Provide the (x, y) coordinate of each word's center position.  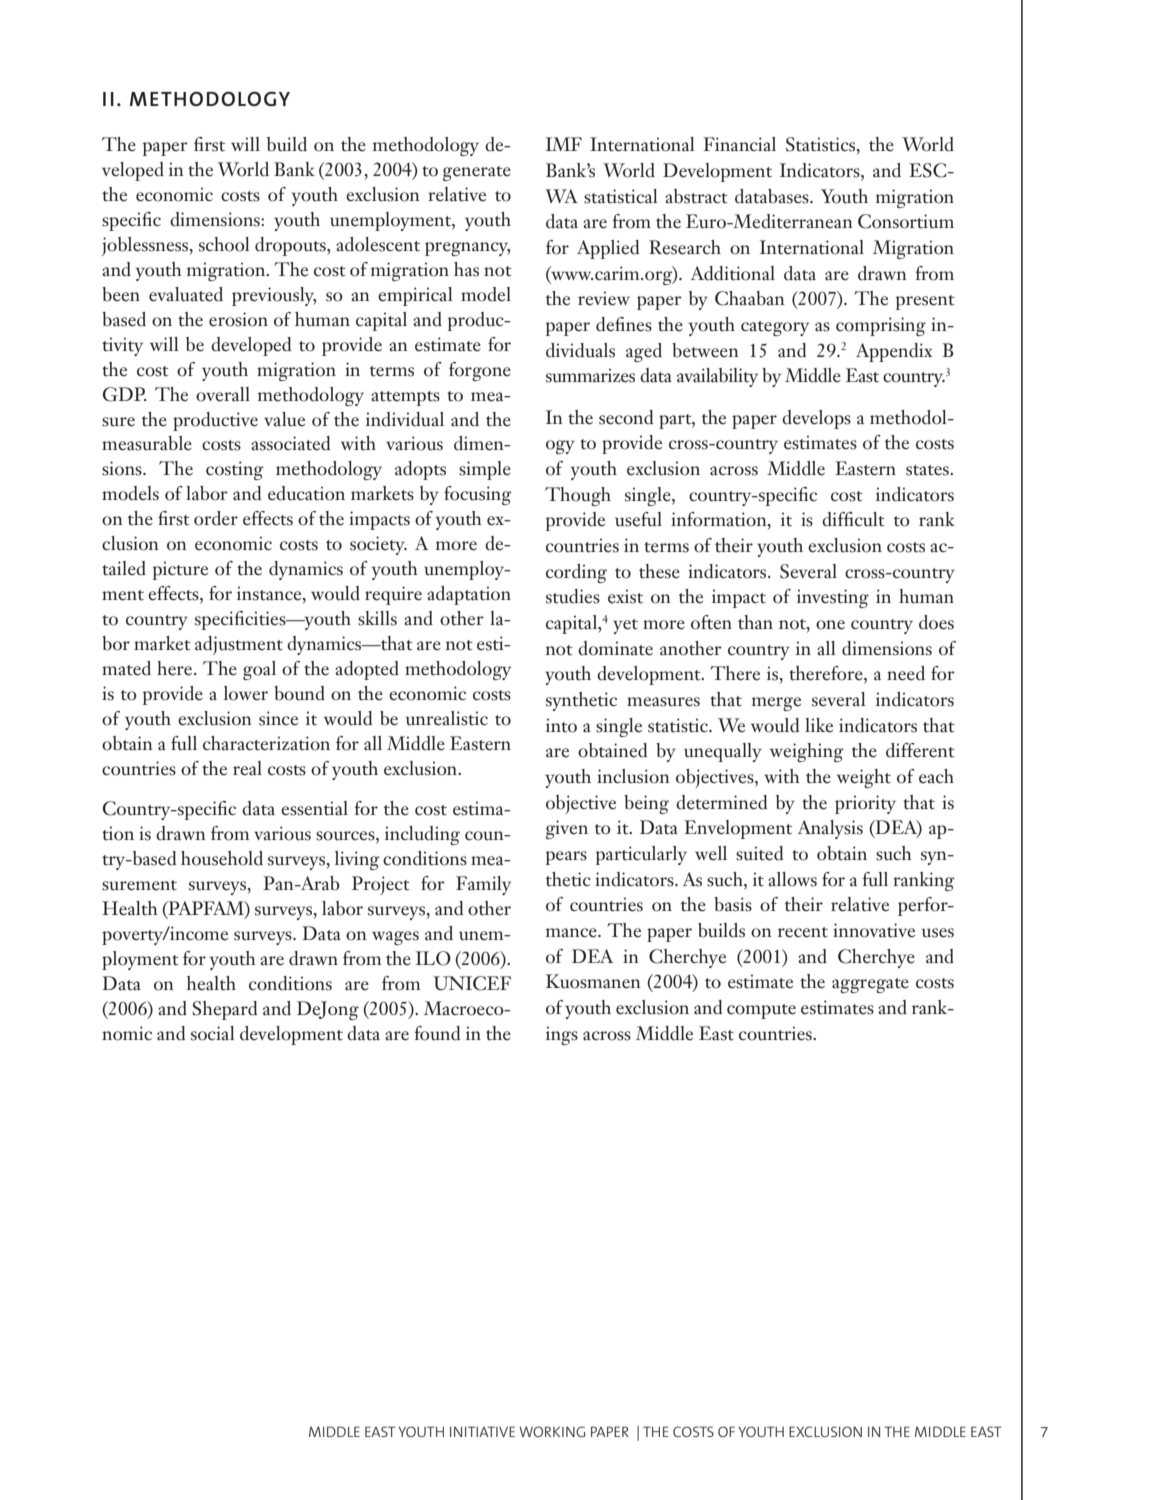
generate (477, 173)
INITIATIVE (482, 1431)
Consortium (906, 221)
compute (761, 1011)
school (224, 244)
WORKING (552, 1431)
